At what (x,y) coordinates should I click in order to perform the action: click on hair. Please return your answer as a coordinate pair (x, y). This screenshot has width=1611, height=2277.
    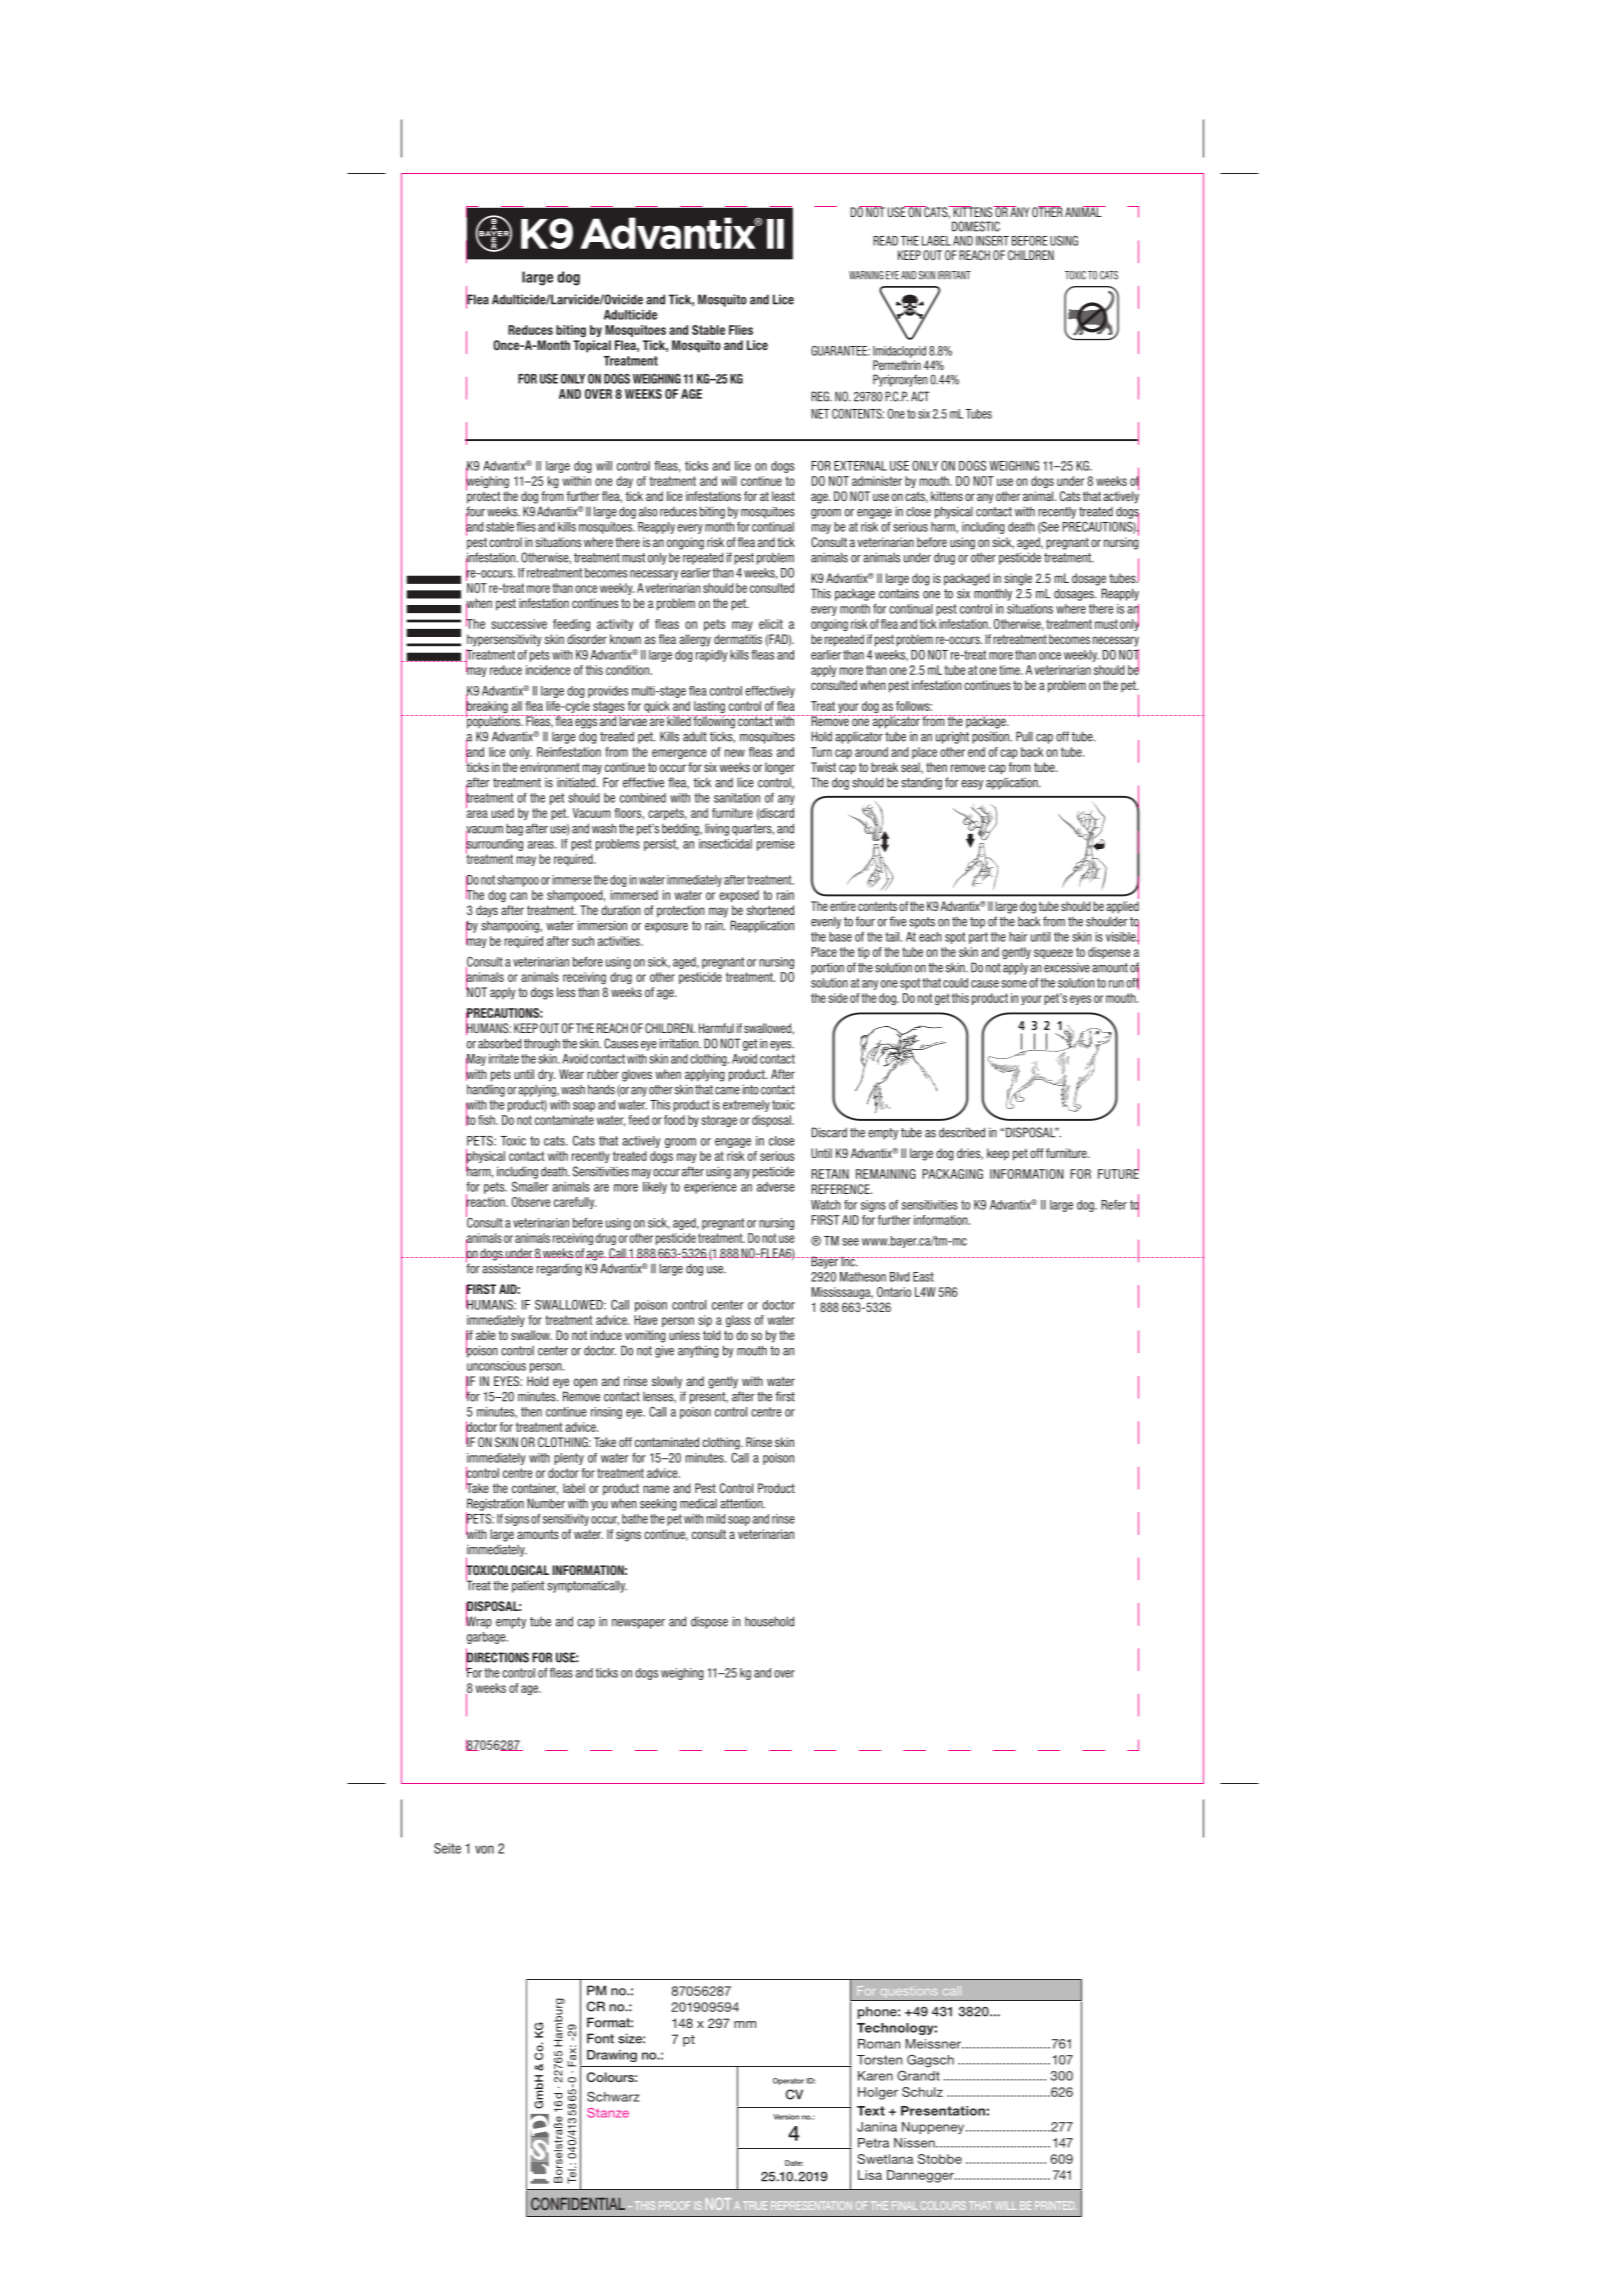
    Looking at the image, I should click on (1018, 937).
